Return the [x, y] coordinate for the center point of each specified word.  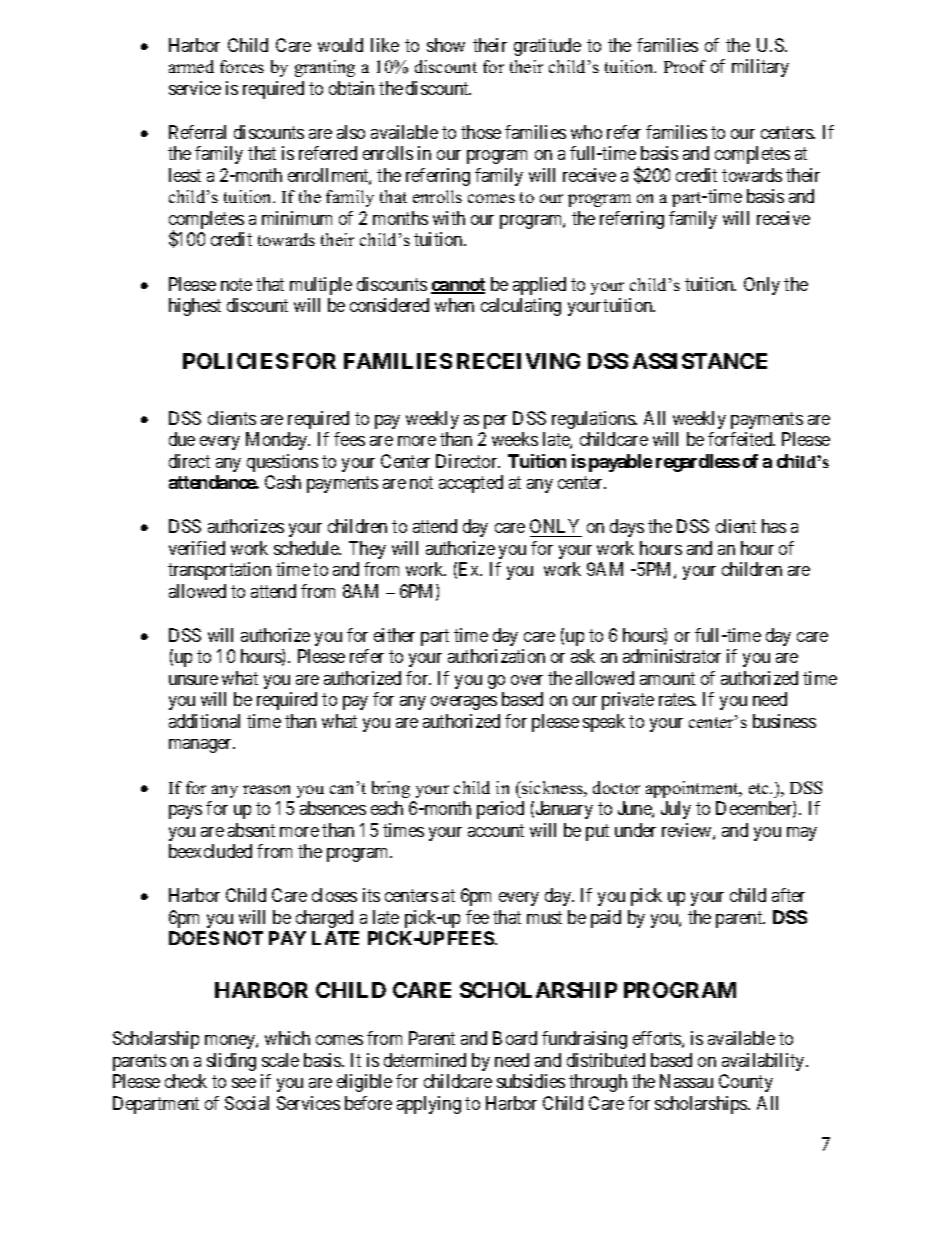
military [760, 68]
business [784, 721]
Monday [278, 441]
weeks [515, 439]
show [446, 45]
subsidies [531, 1081]
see [244, 1083]
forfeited [741, 439]
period [500, 810]
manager [202, 746]
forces [242, 66]
